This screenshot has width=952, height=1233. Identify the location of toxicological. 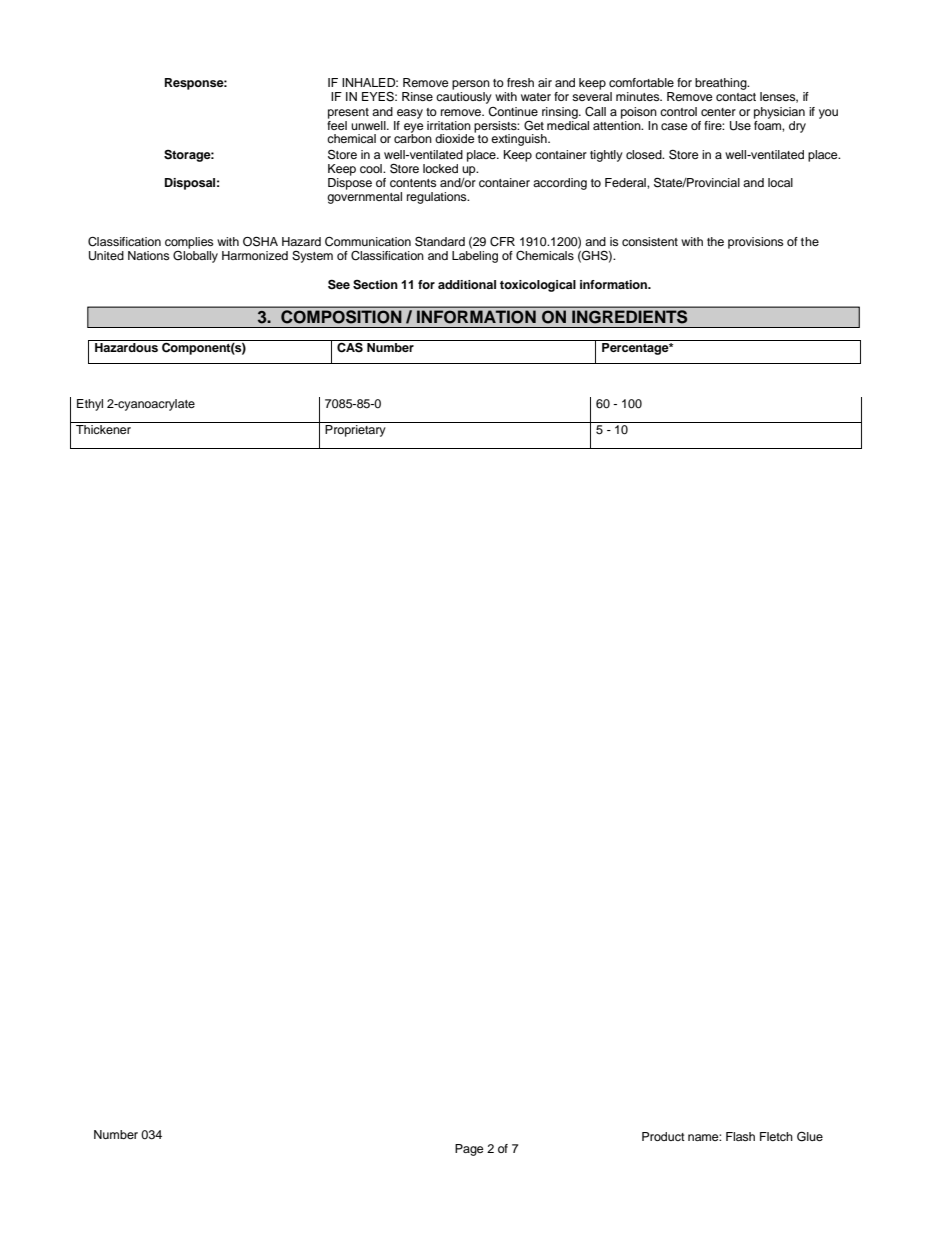
(538, 286).
